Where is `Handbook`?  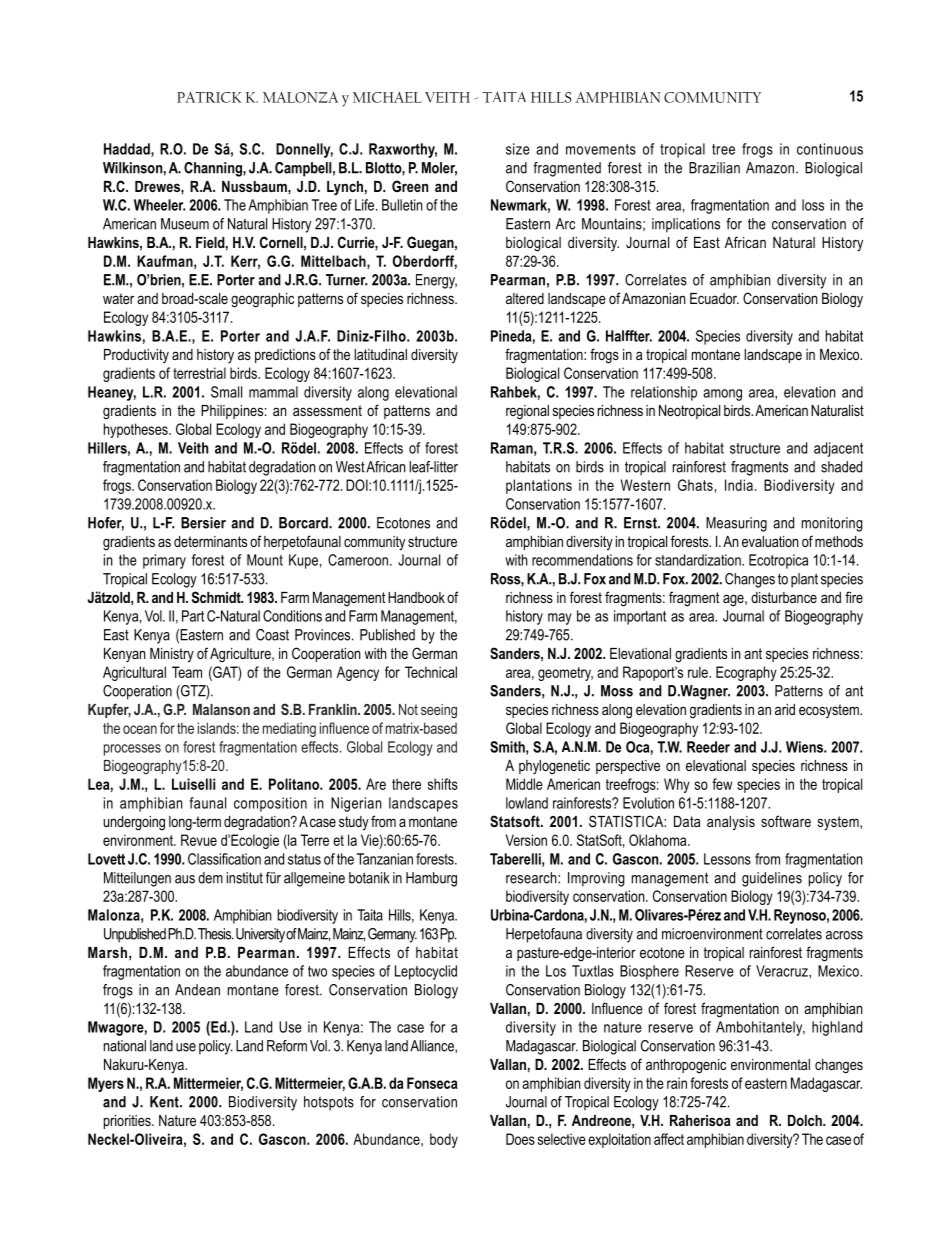
Handbook is located at coordinates (416, 597).
